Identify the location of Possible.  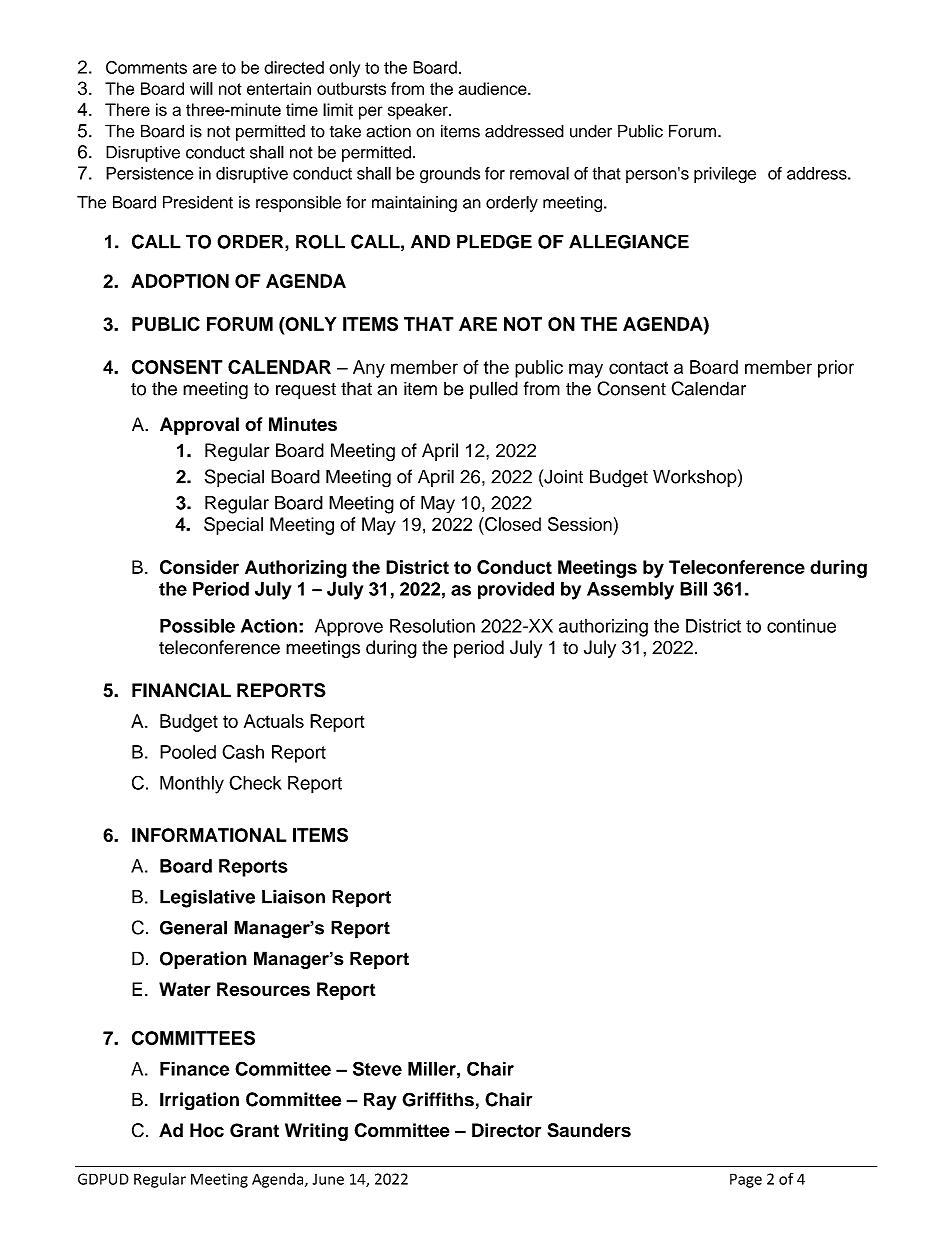
(197, 626).
